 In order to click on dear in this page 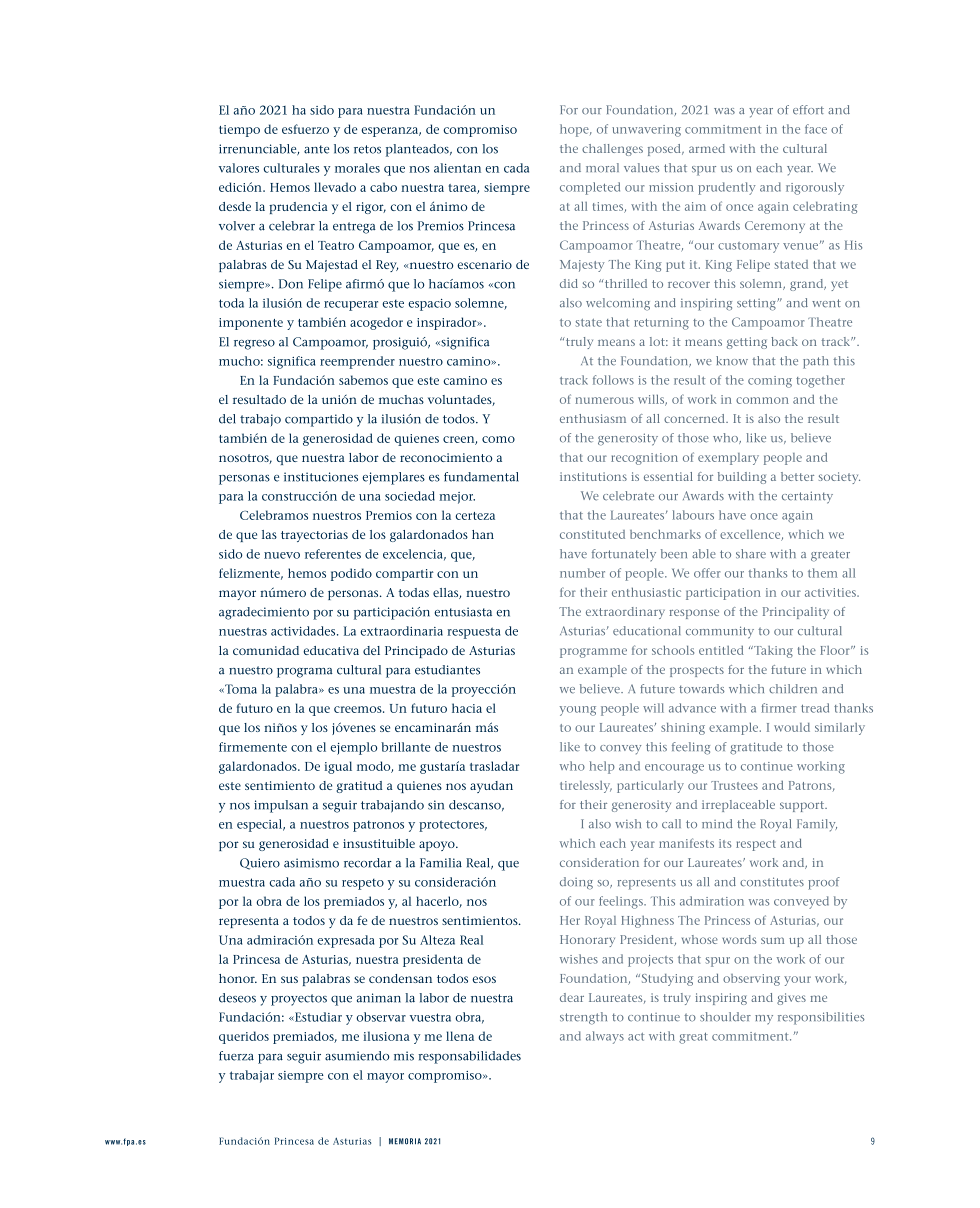, I will do `click(572, 997)`.
